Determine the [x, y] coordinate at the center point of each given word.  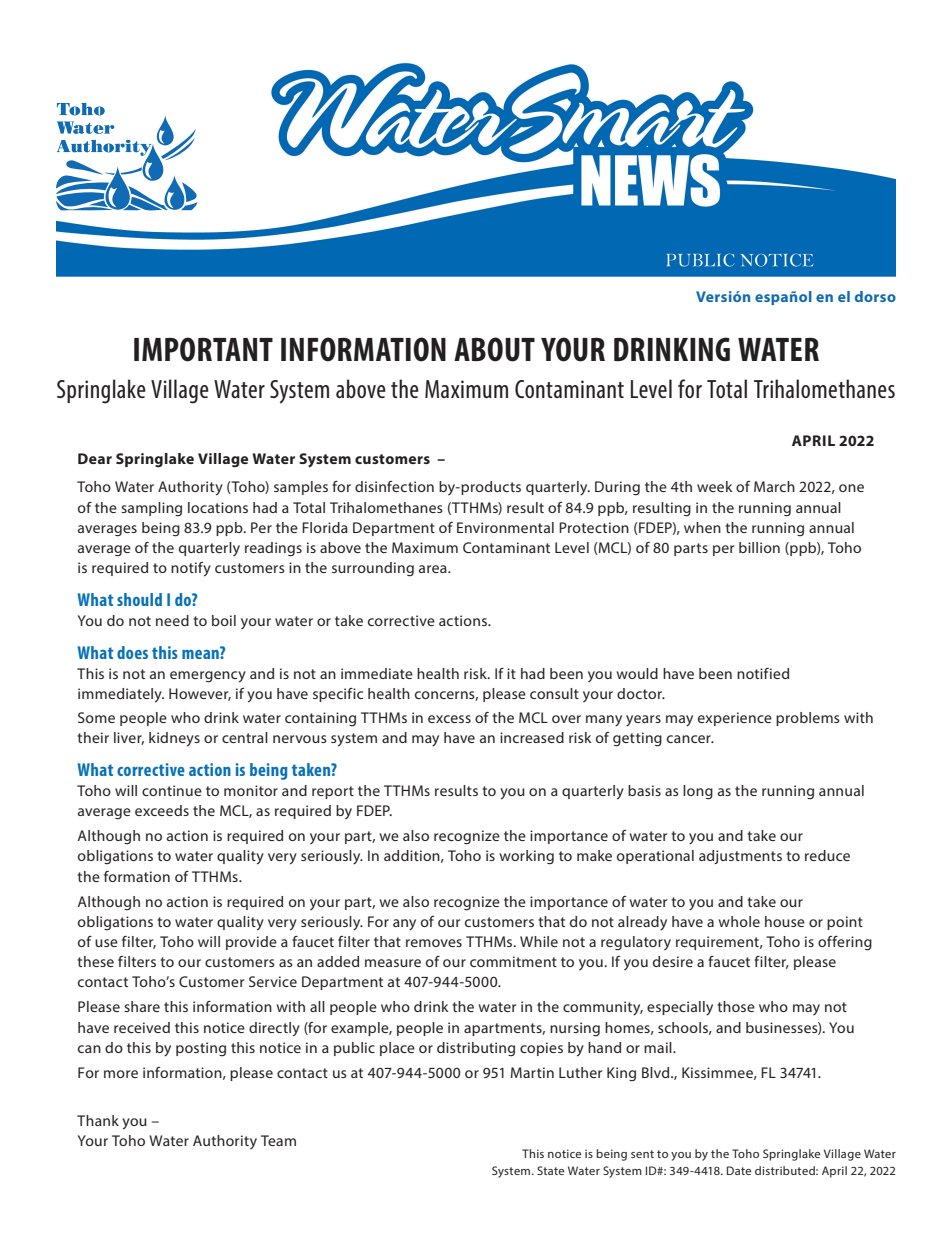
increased [532, 737]
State [550, 1170]
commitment [513, 961]
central [245, 737]
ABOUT [494, 349]
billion [759, 547]
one [851, 488]
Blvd [657, 1072]
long [698, 792]
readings [273, 549]
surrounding [373, 569]
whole [739, 921]
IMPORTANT [203, 349]
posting [201, 1049]
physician [152, 942]
